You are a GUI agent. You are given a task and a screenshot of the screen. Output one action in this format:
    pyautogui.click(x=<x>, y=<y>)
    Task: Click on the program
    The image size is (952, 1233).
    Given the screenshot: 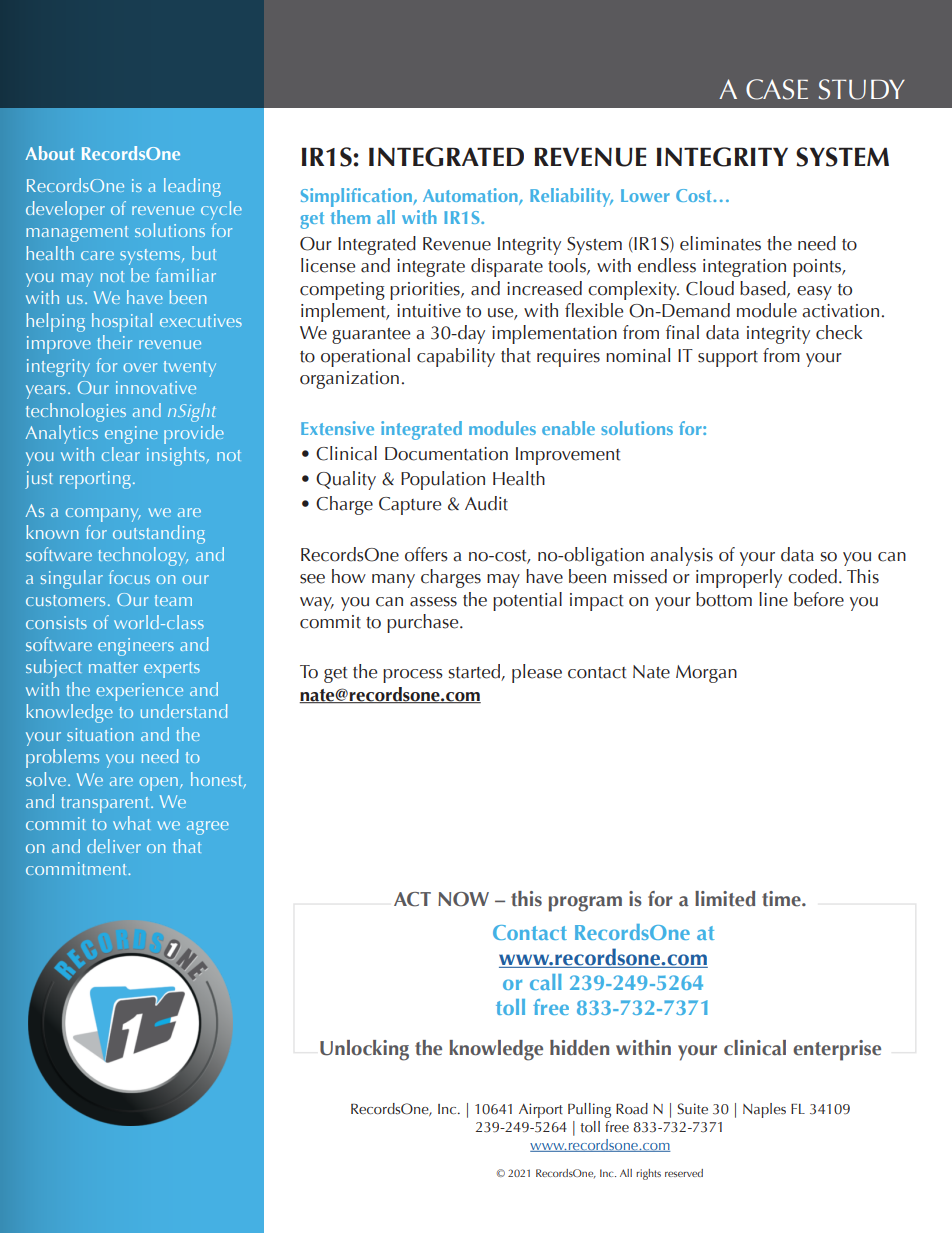 What is the action you would take?
    pyautogui.click(x=585, y=904)
